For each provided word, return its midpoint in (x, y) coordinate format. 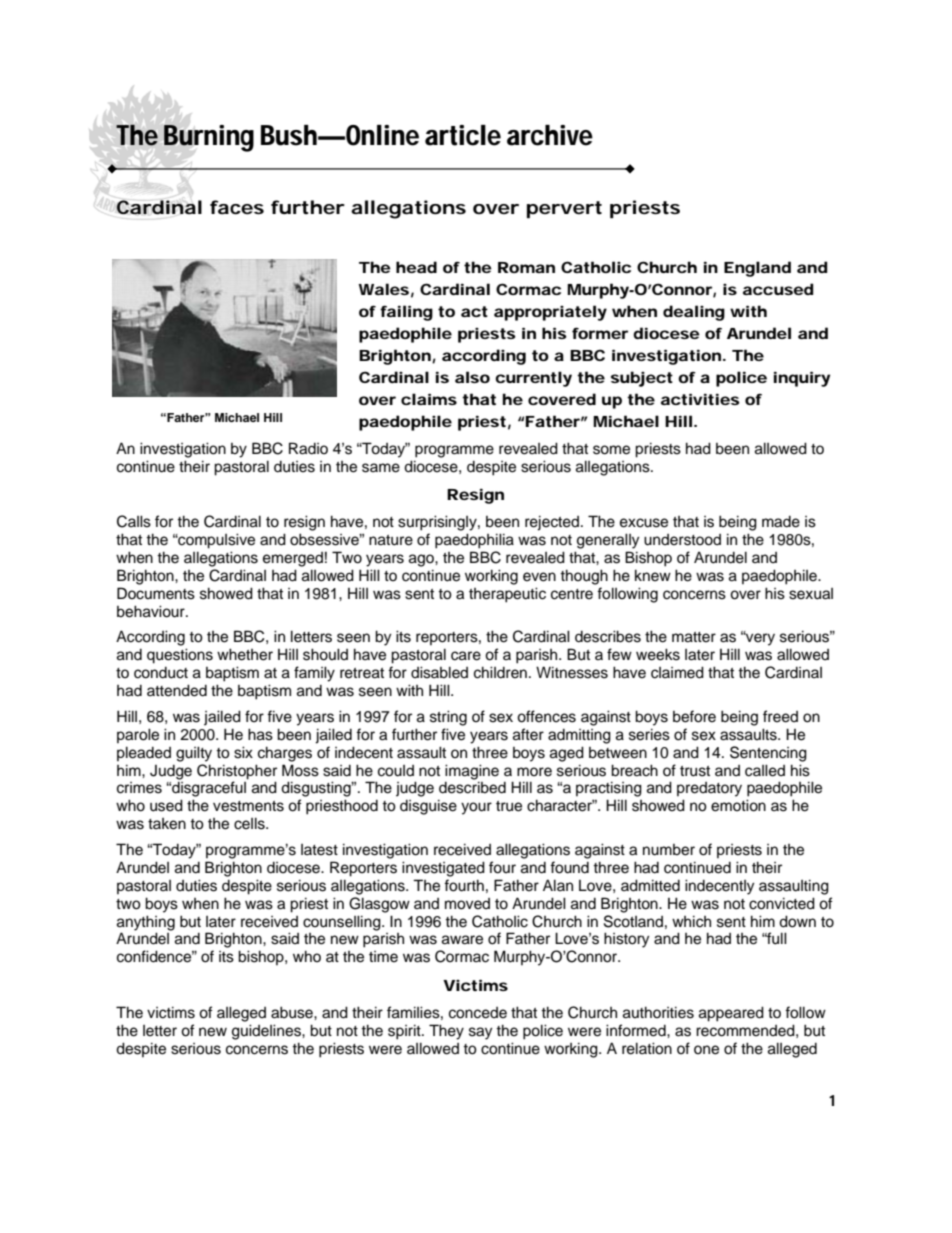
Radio (308, 448)
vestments (248, 806)
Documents (156, 593)
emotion (738, 805)
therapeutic (507, 595)
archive (550, 135)
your (476, 808)
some (611, 450)
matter (694, 637)
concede (478, 1013)
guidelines (267, 1032)
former (600, 333)
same (381, 468)
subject (642, 379)
